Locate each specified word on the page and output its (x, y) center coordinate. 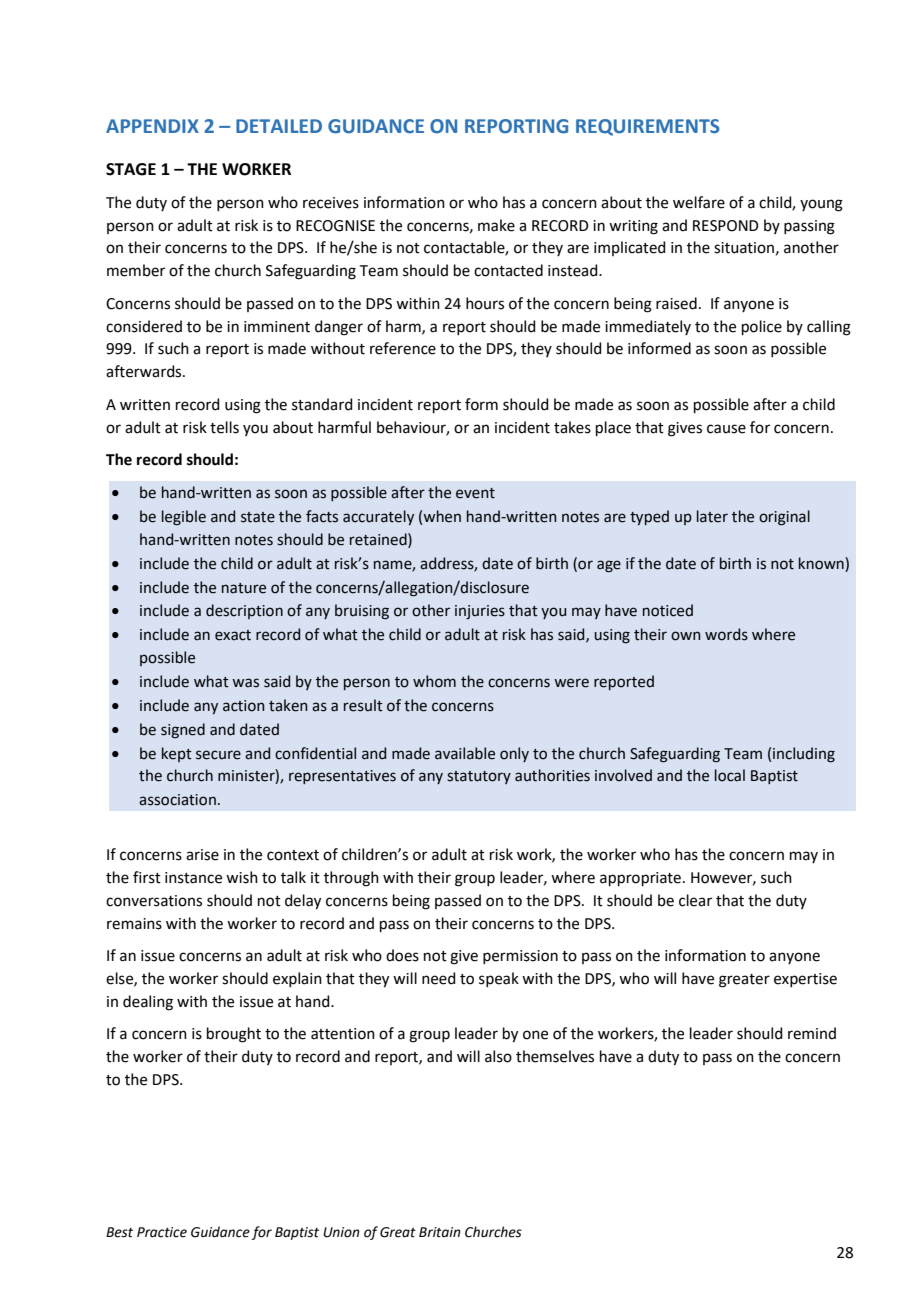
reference (403, 348)
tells (224, 427)
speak (499, 979)
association (177, 800)
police (762, 327)
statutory (479, 777)
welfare (699, 202)
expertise (805, 980)
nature (244, 588)
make (496, 225)
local (730, 775)
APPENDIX (152, 126)
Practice (162, 1232)
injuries (480, 612)
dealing (148, 1003)
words (726, 634)
